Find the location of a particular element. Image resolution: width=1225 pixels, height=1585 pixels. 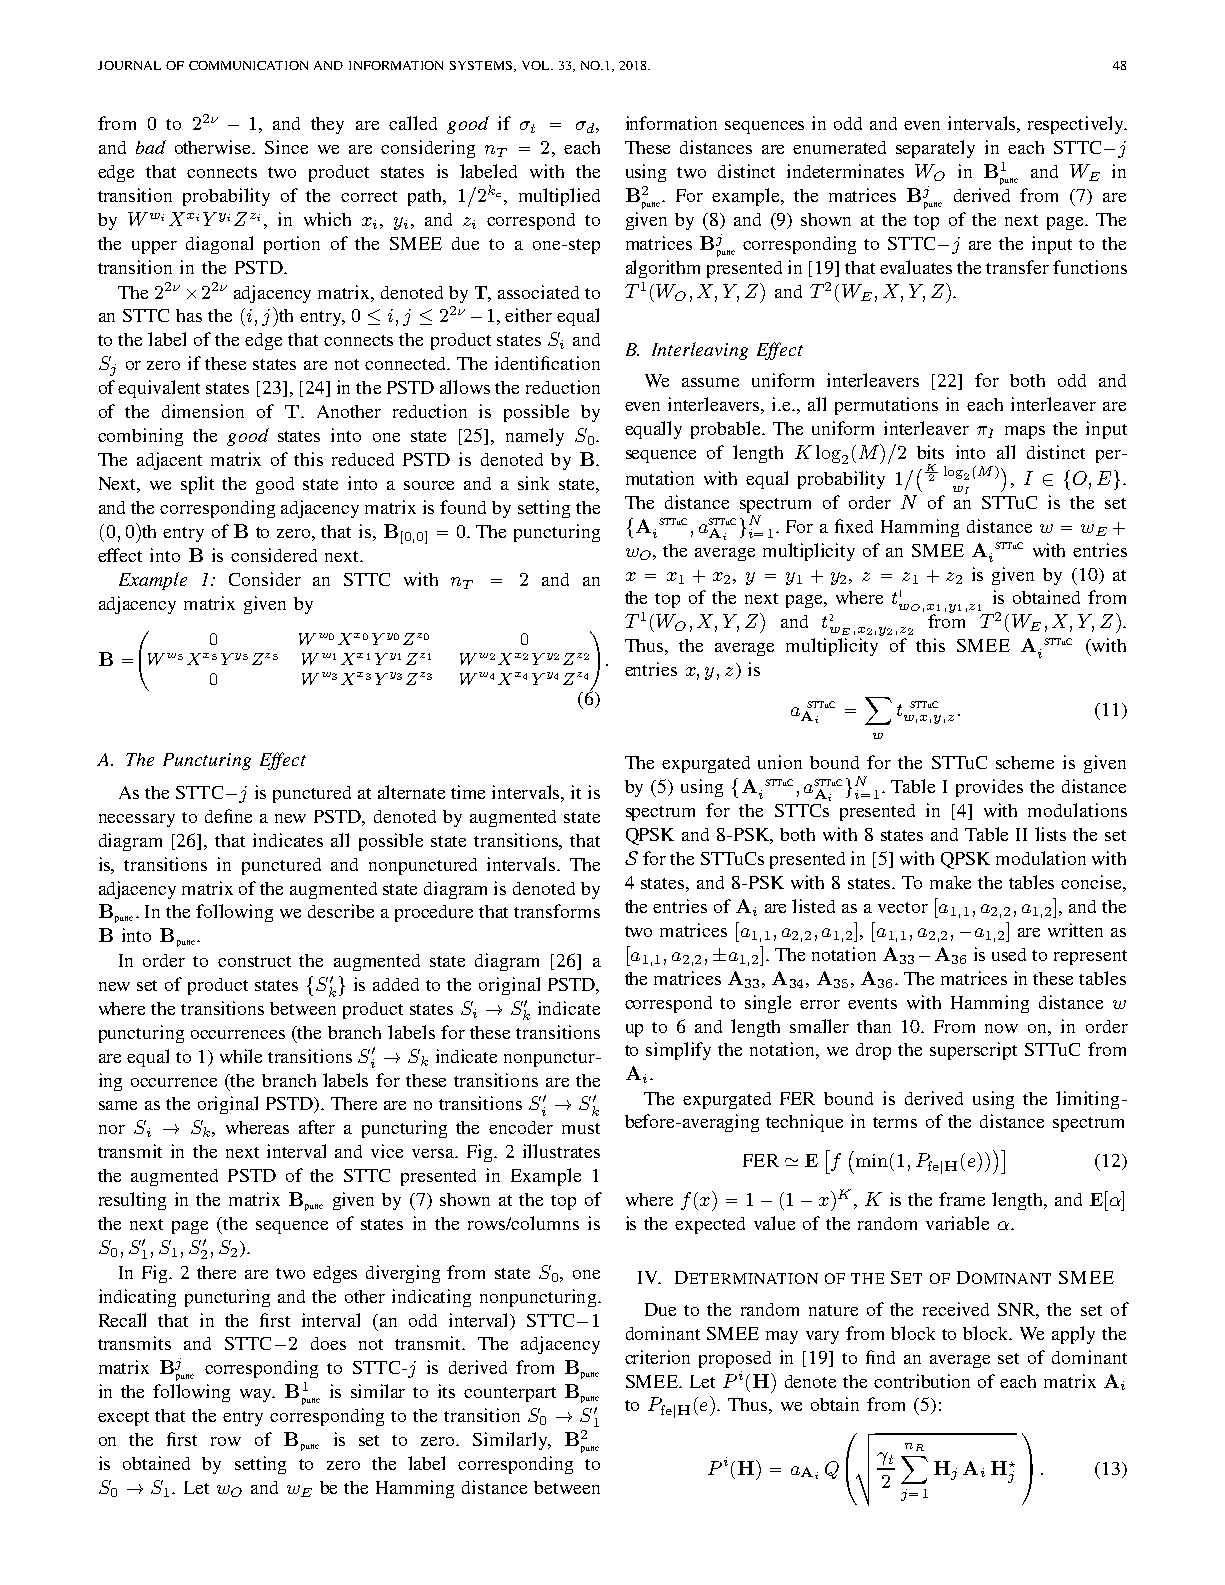

COMMUNICATION is located at coordinates (248, 65).
